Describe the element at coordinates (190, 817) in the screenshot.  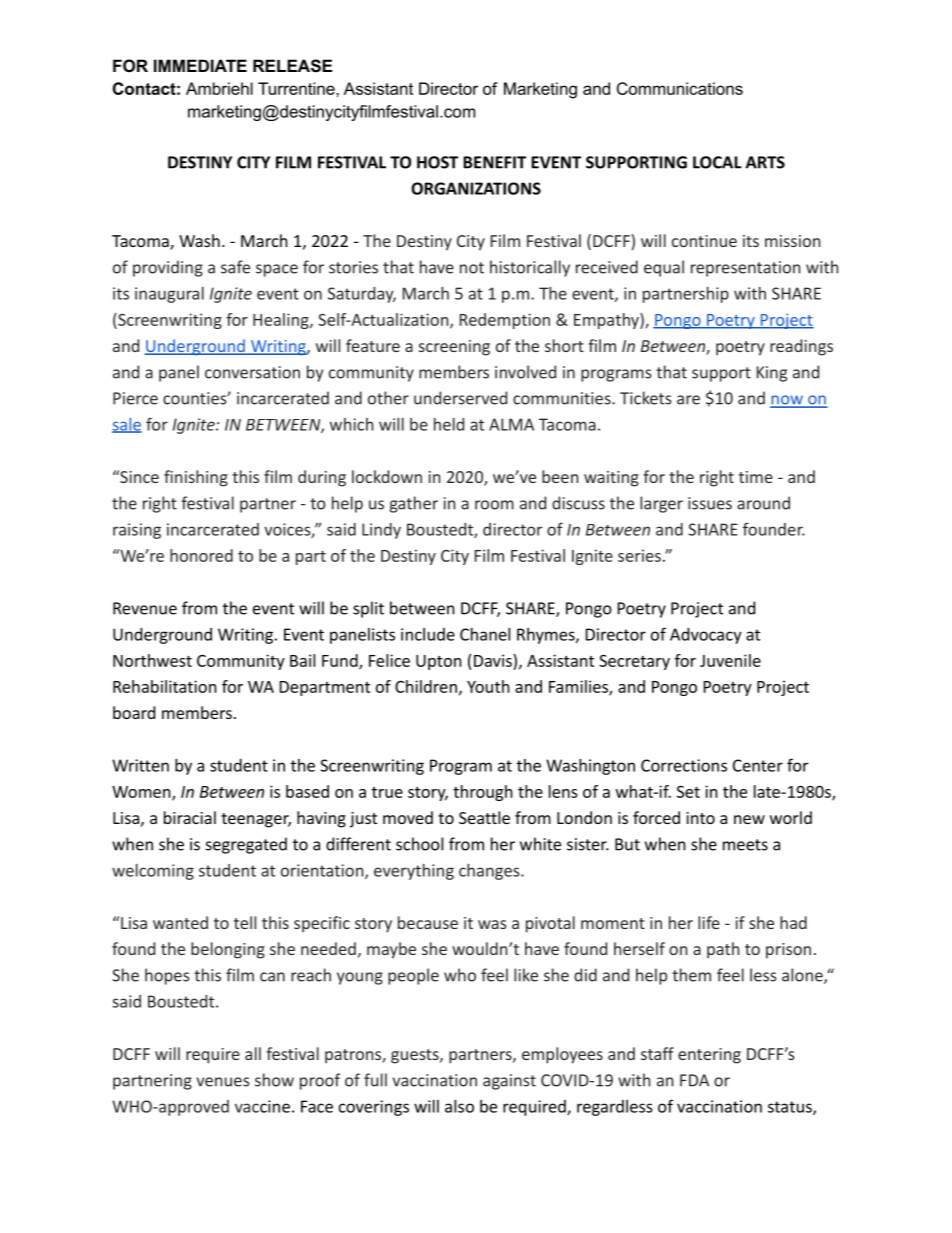
I see `biracial` at that location.
